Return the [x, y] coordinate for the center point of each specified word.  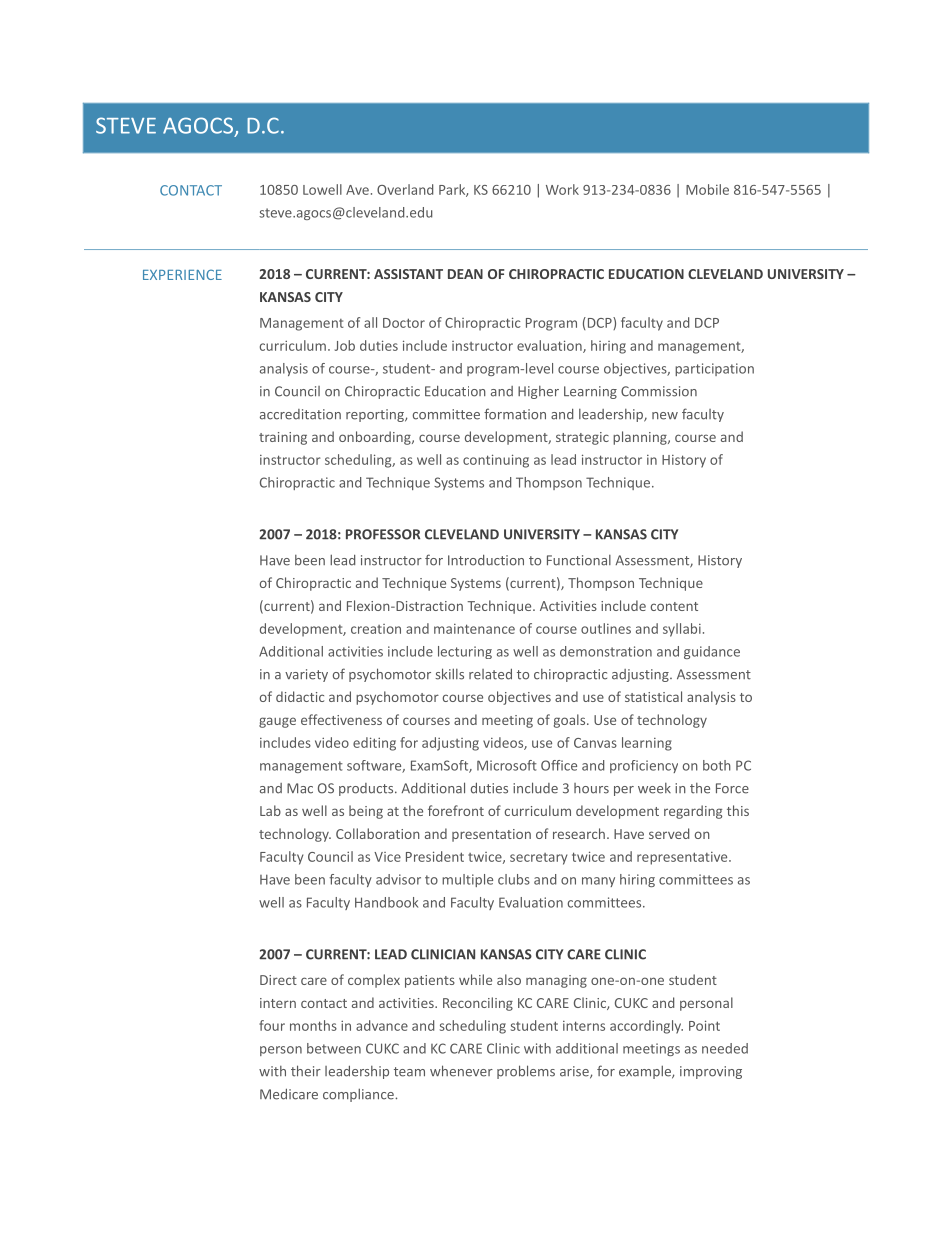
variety [306, 675]
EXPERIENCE [182, 274]
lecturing [465, 652]
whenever [461, 1071]
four [272, 1025]
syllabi [682, 630]
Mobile [707, 189]
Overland [405, 189]
